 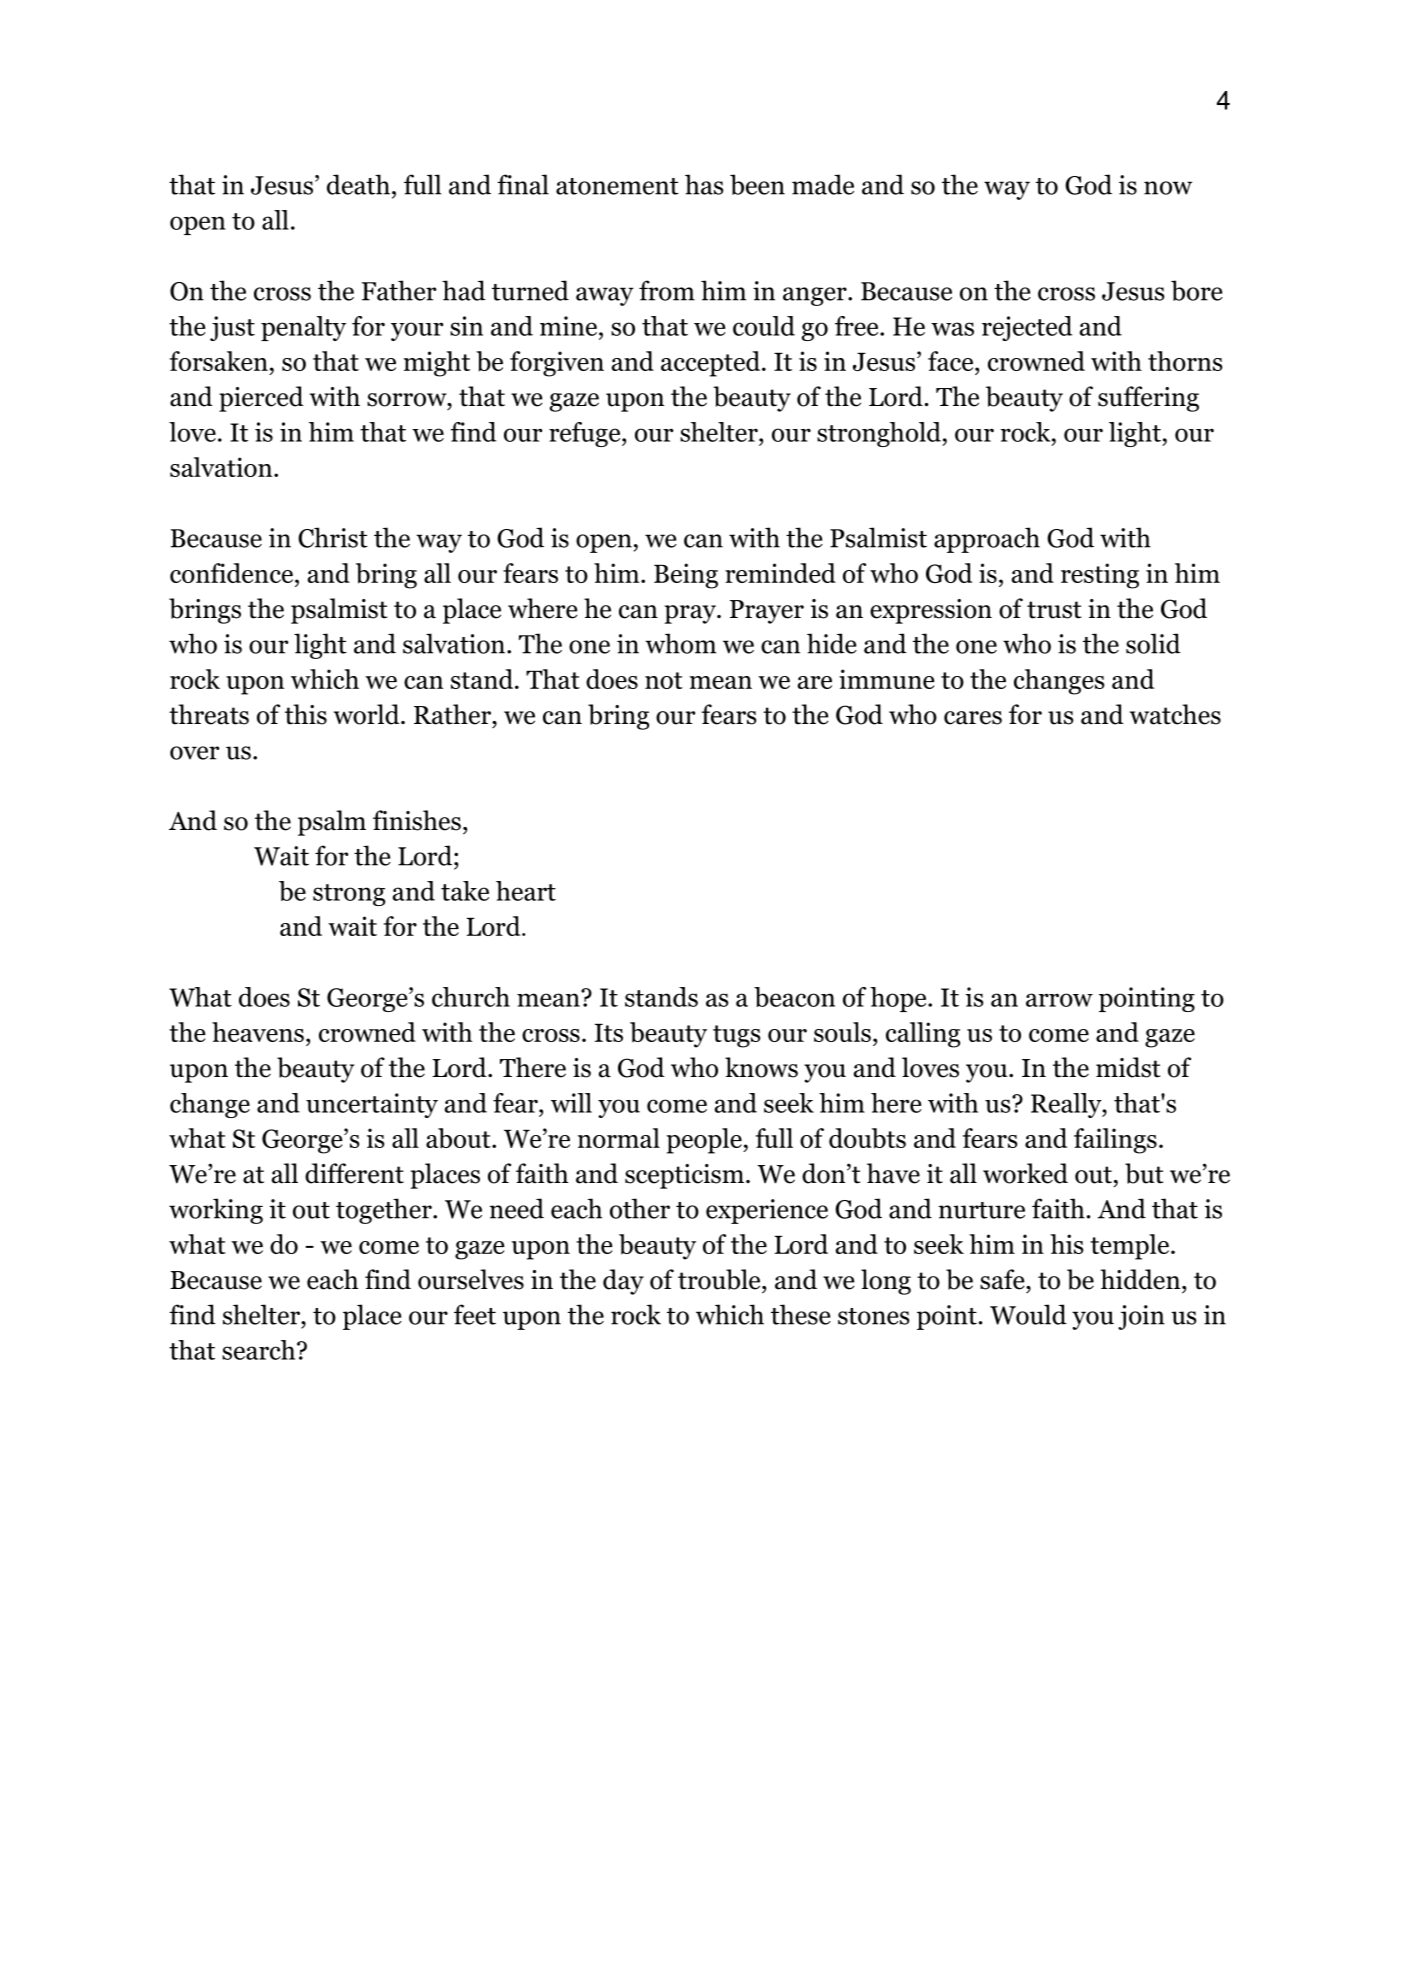 I want to click on hope, so click(x=899, y=999).
